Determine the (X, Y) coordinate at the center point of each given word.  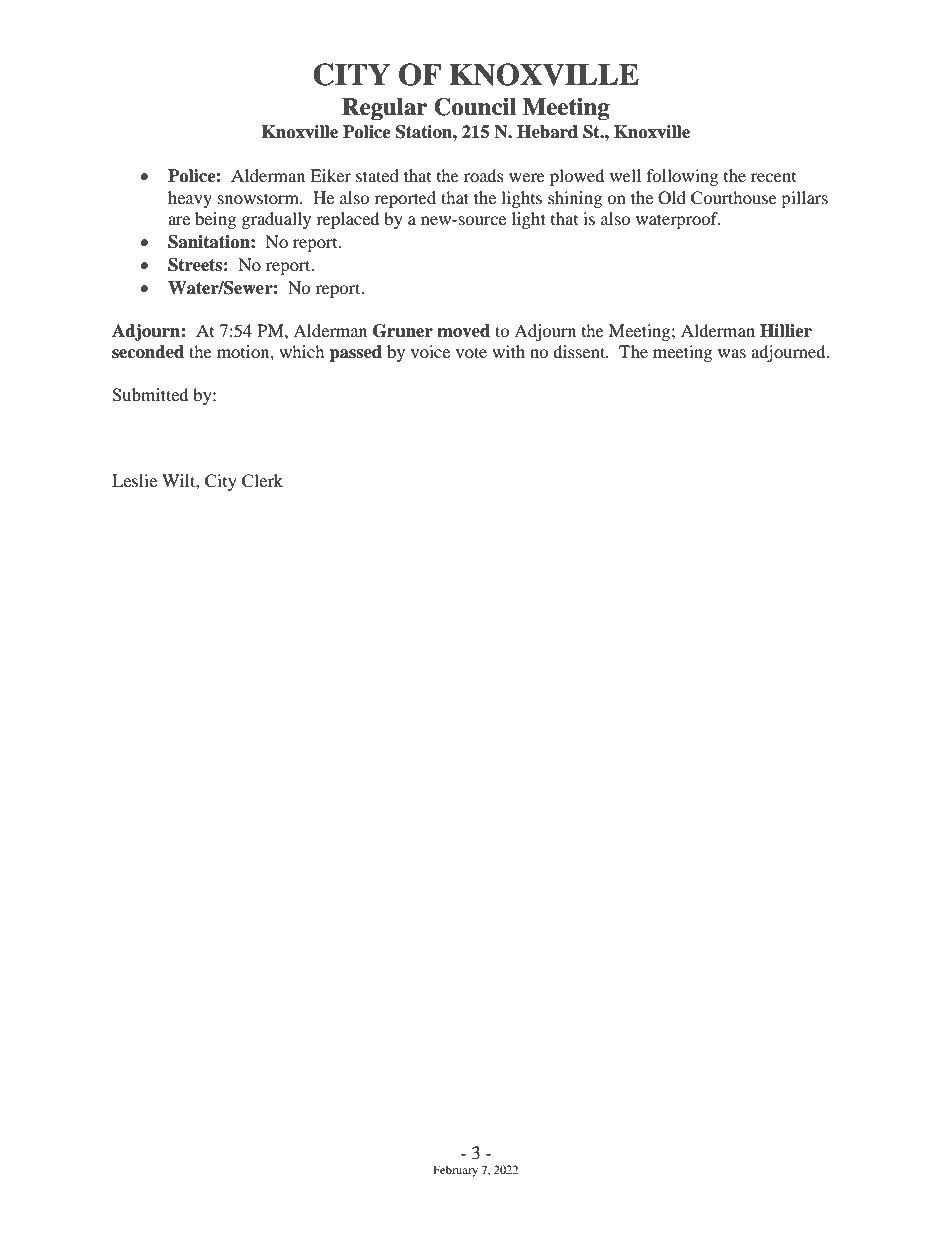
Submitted (150, 395)
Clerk (262, 481)
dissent (580, 351)
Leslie (134, 480)
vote (471, 352)
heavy (190, 199)
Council (475, 107)
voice (430, 351)
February (455, 1171)
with (508, 351)
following (682, 177)
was (732, 353)
